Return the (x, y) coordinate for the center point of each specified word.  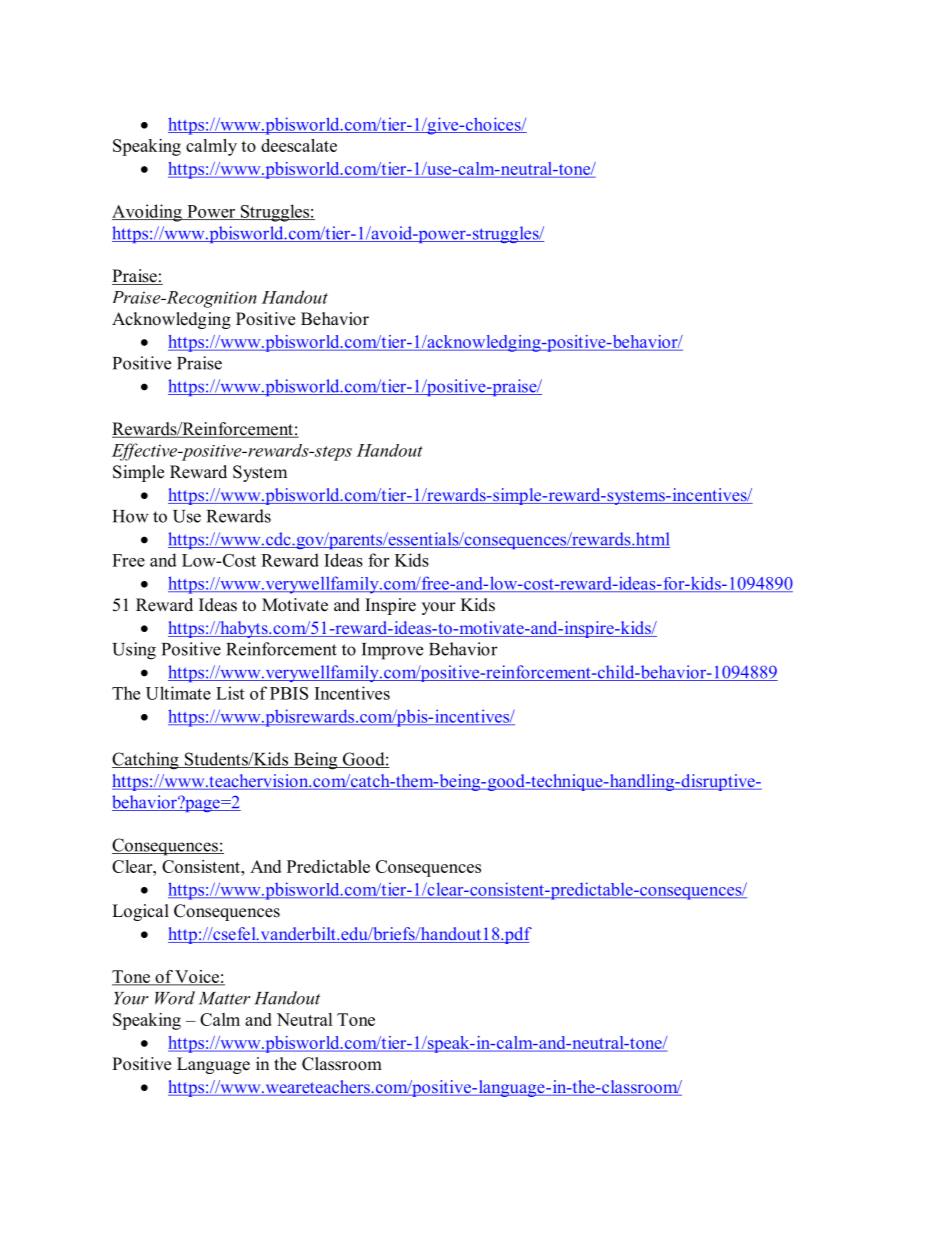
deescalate (299, 145)
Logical (140, 912)
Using (134, 651)
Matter (225, 998)
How (131, 516)
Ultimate (178, 693)
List (230, 693)
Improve (392, 651)
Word (175, 998)
